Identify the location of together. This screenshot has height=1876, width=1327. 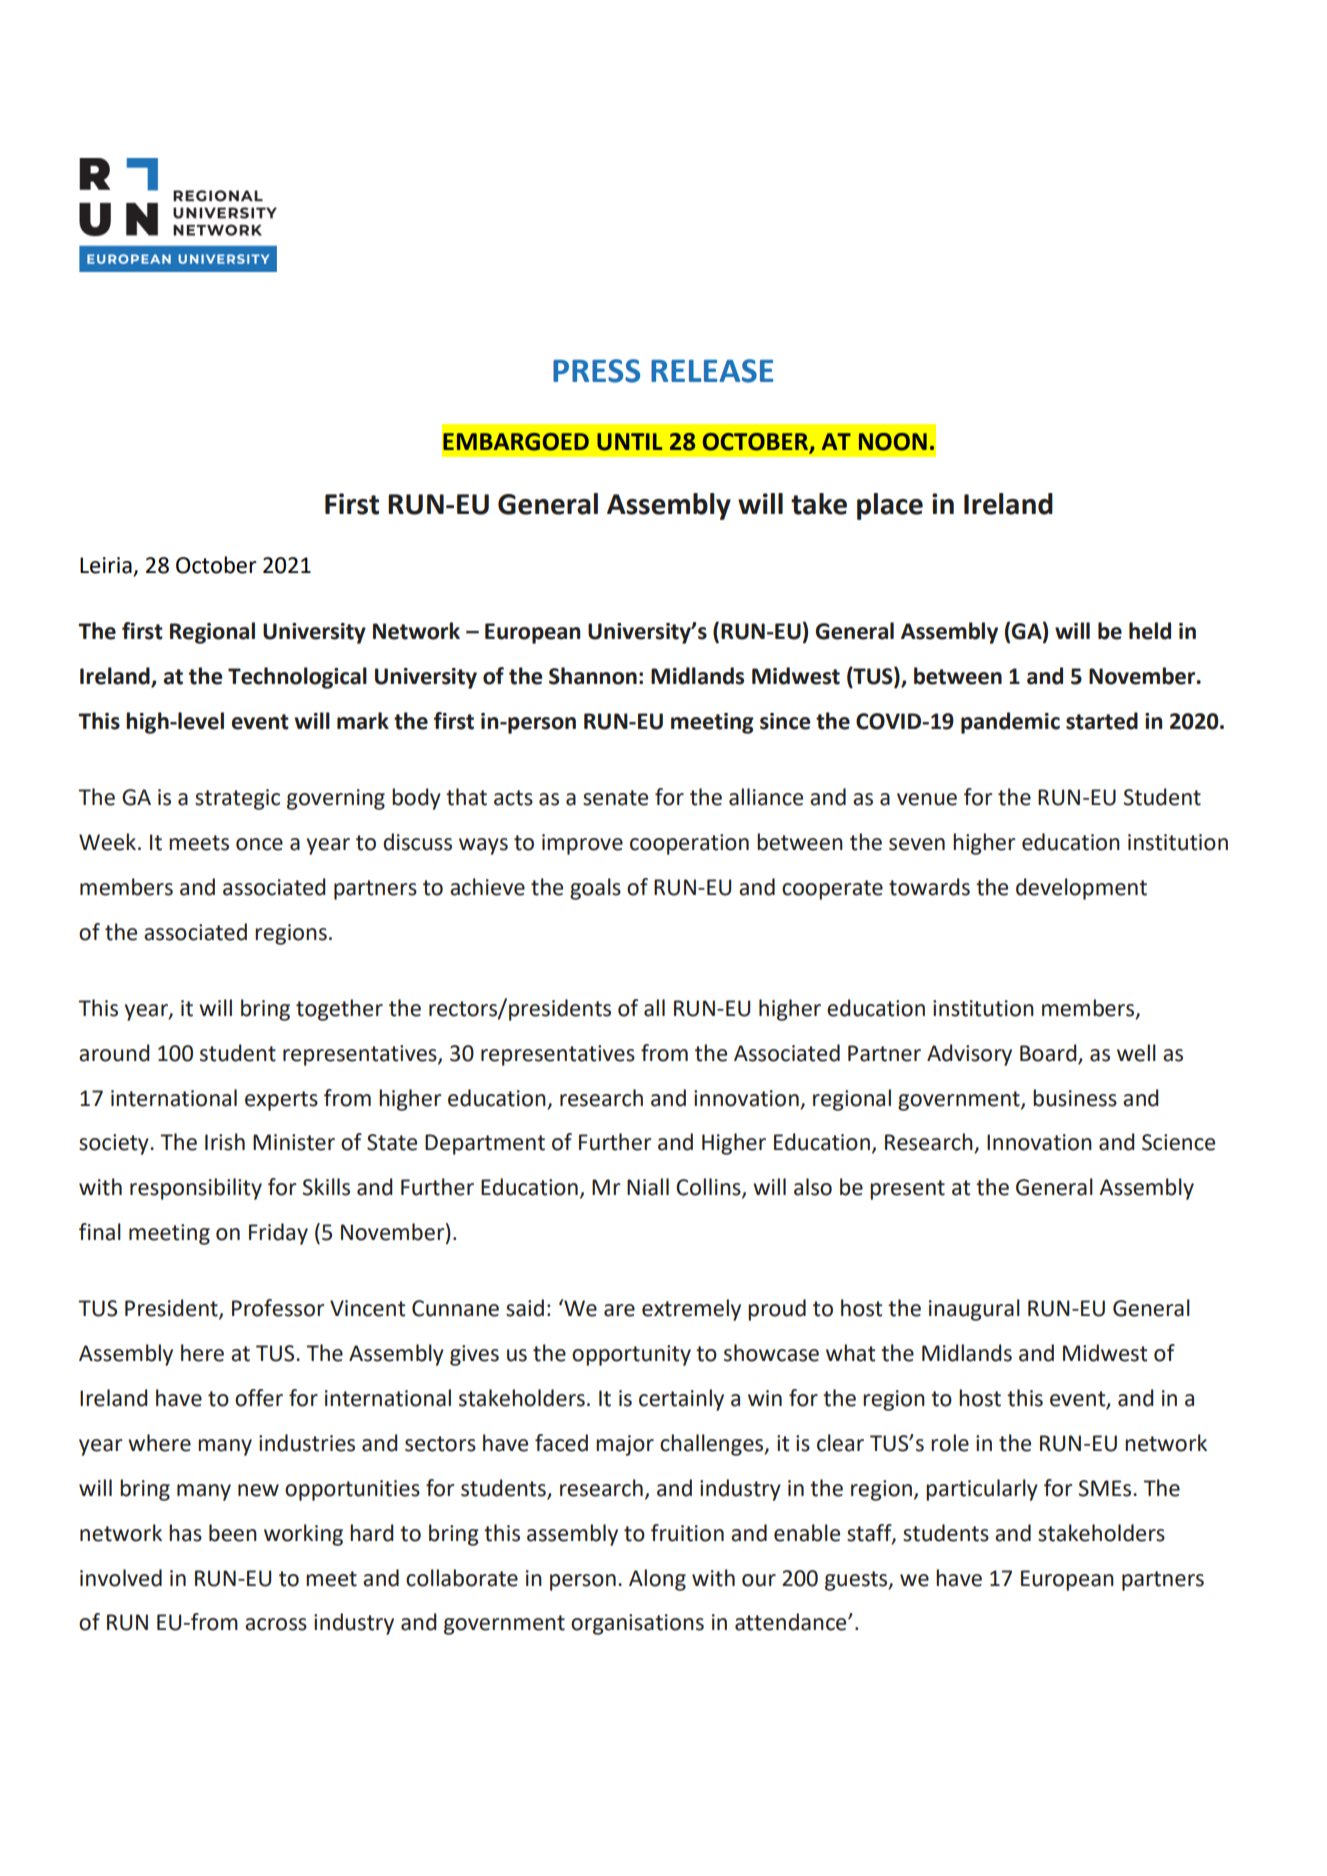
(339, 1010).
